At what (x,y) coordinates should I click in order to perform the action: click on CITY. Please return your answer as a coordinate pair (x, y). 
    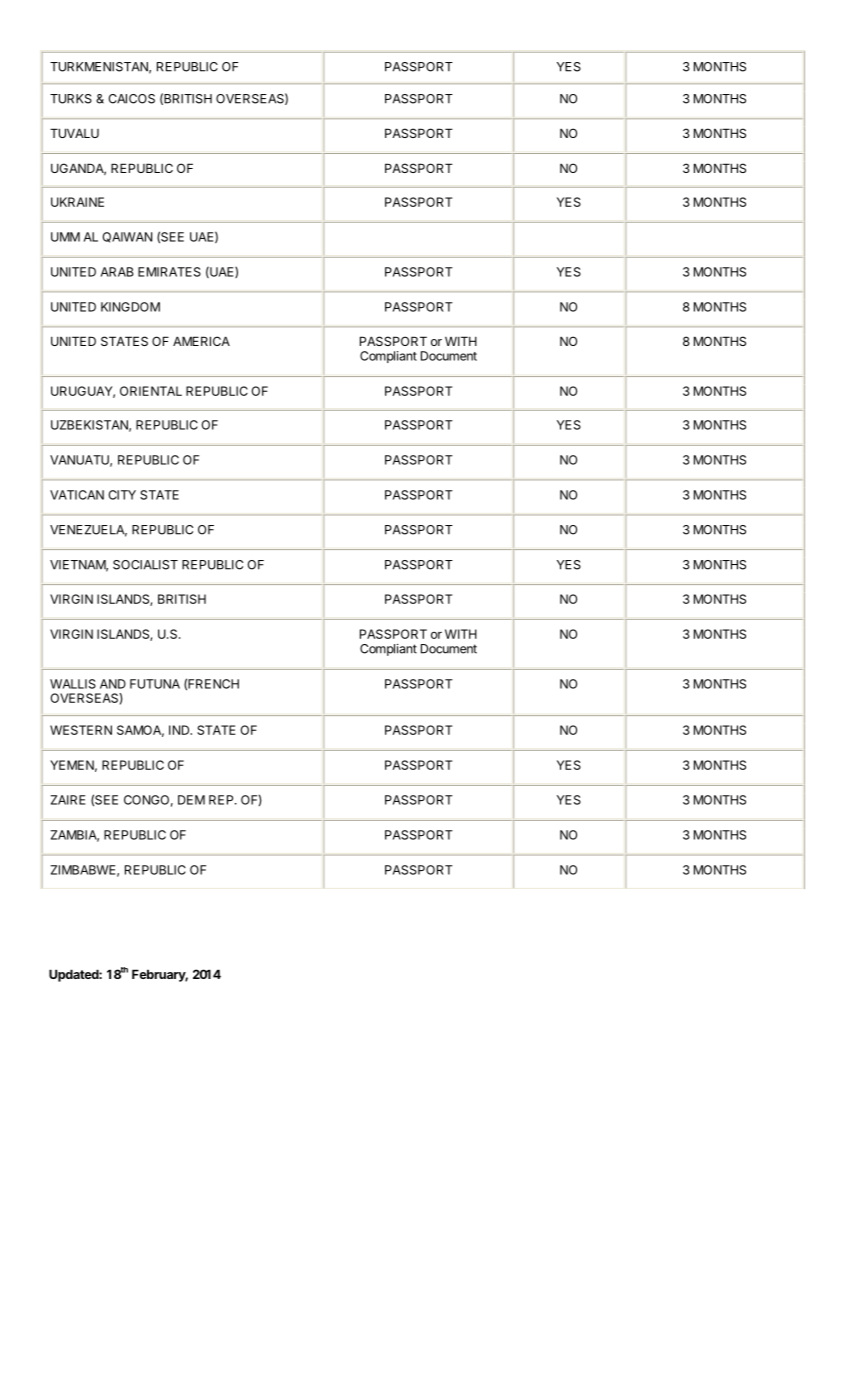
    Looking at the image, I should click on (122, 495).
